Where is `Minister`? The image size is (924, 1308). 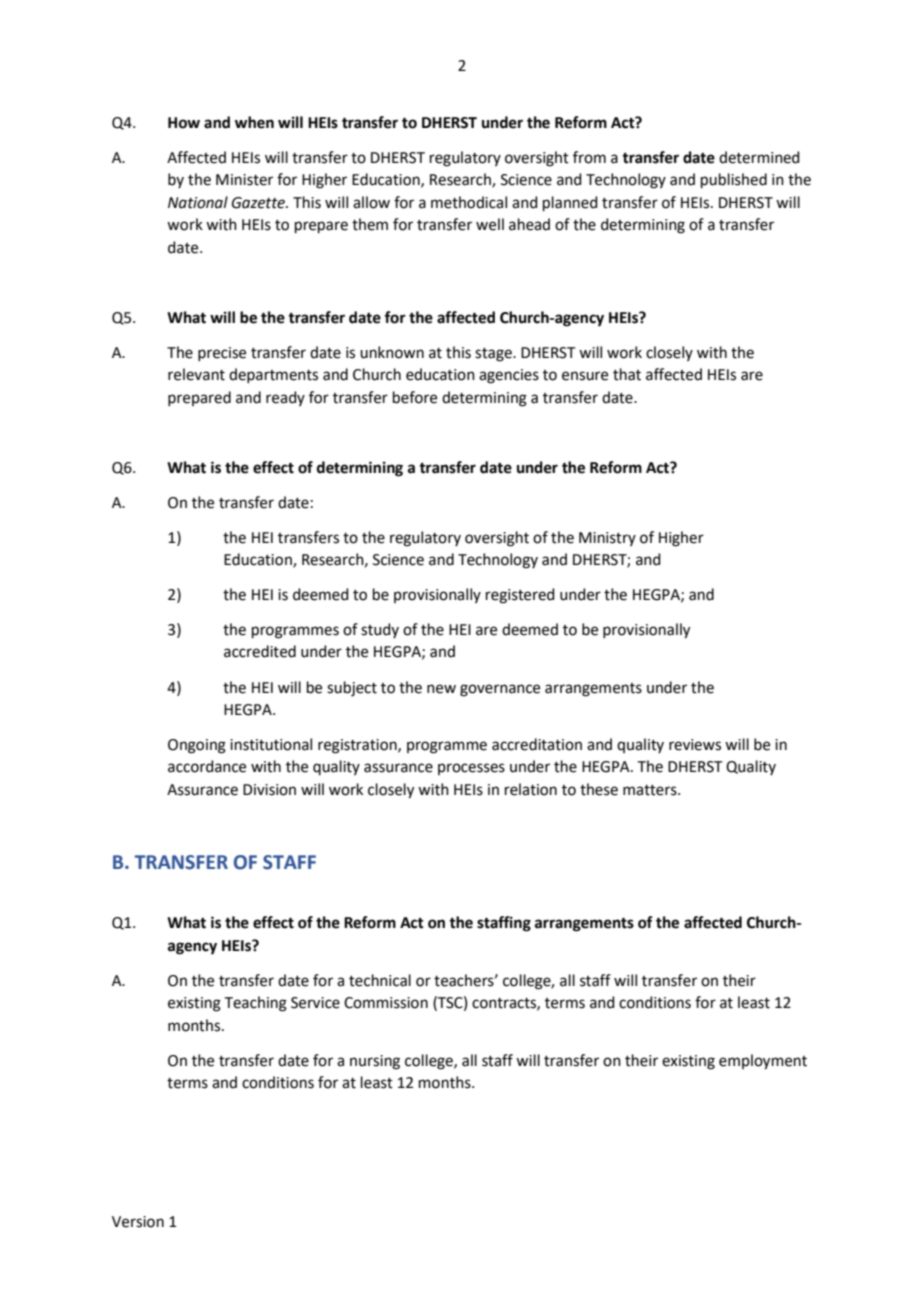 Minister is located at coordinates (244, 180).
